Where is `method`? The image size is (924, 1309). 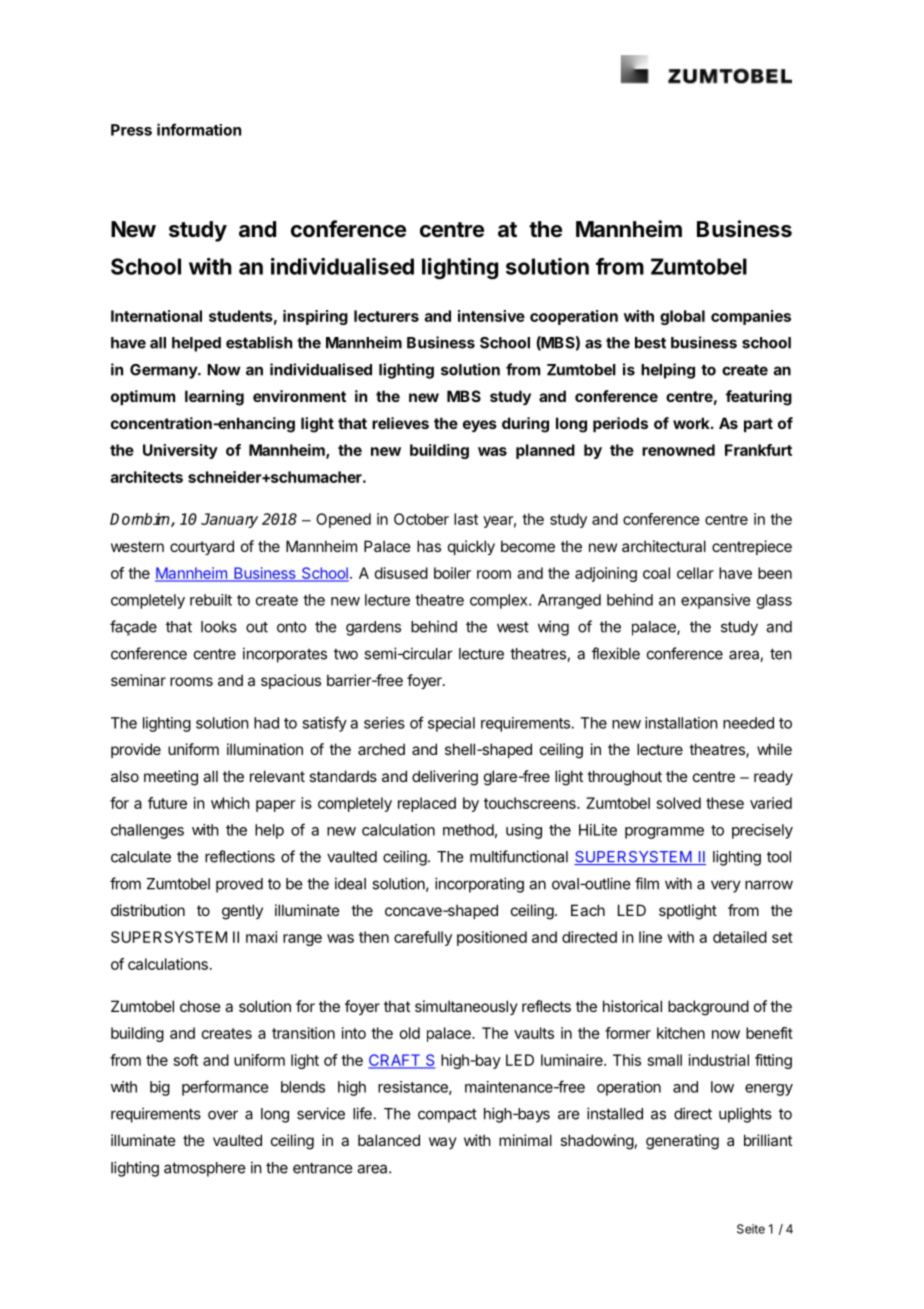
method is located at coordinates (468, 830).
